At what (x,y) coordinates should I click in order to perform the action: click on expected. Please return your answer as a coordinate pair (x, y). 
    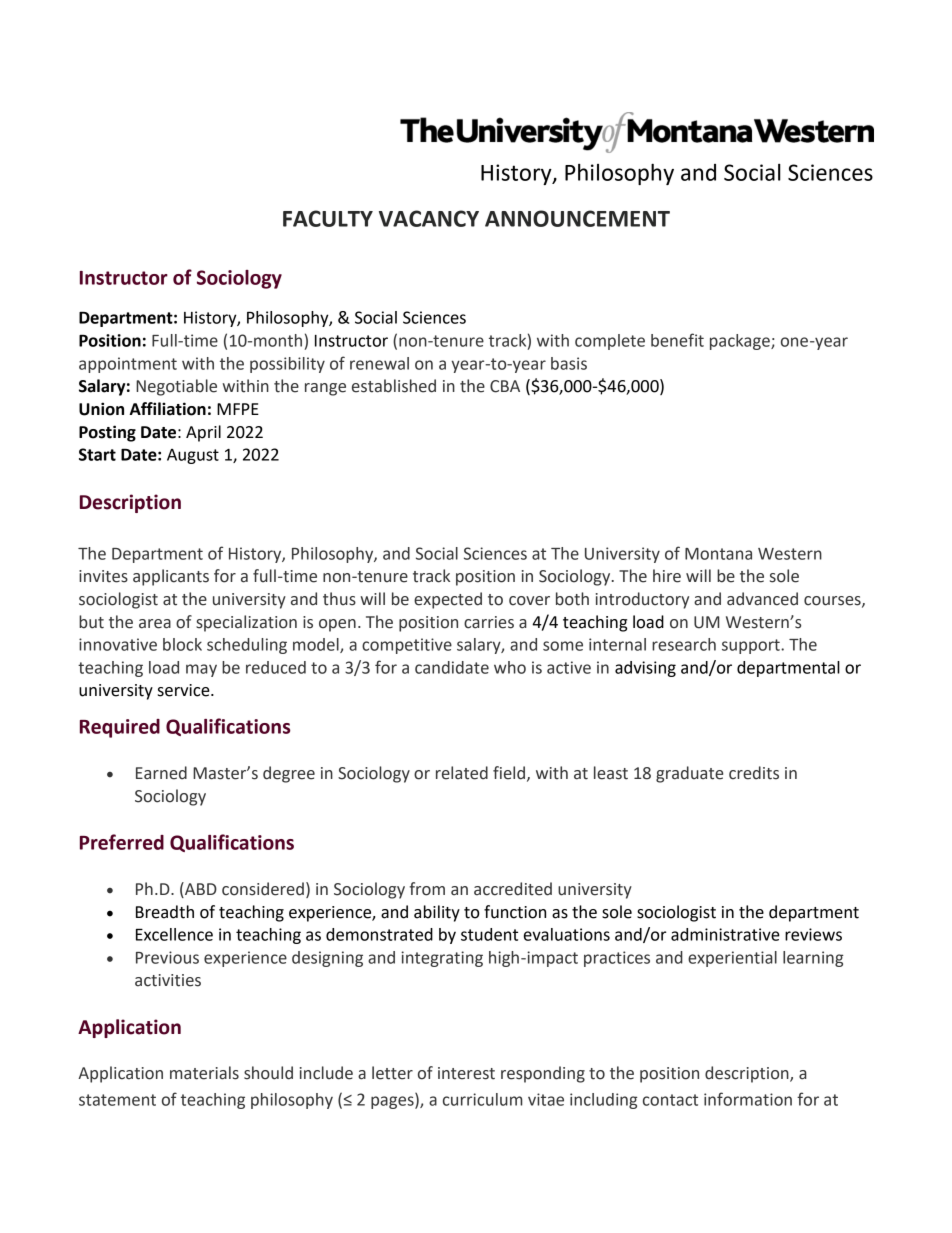
    Looking at the image, I should click on (448, 600).
